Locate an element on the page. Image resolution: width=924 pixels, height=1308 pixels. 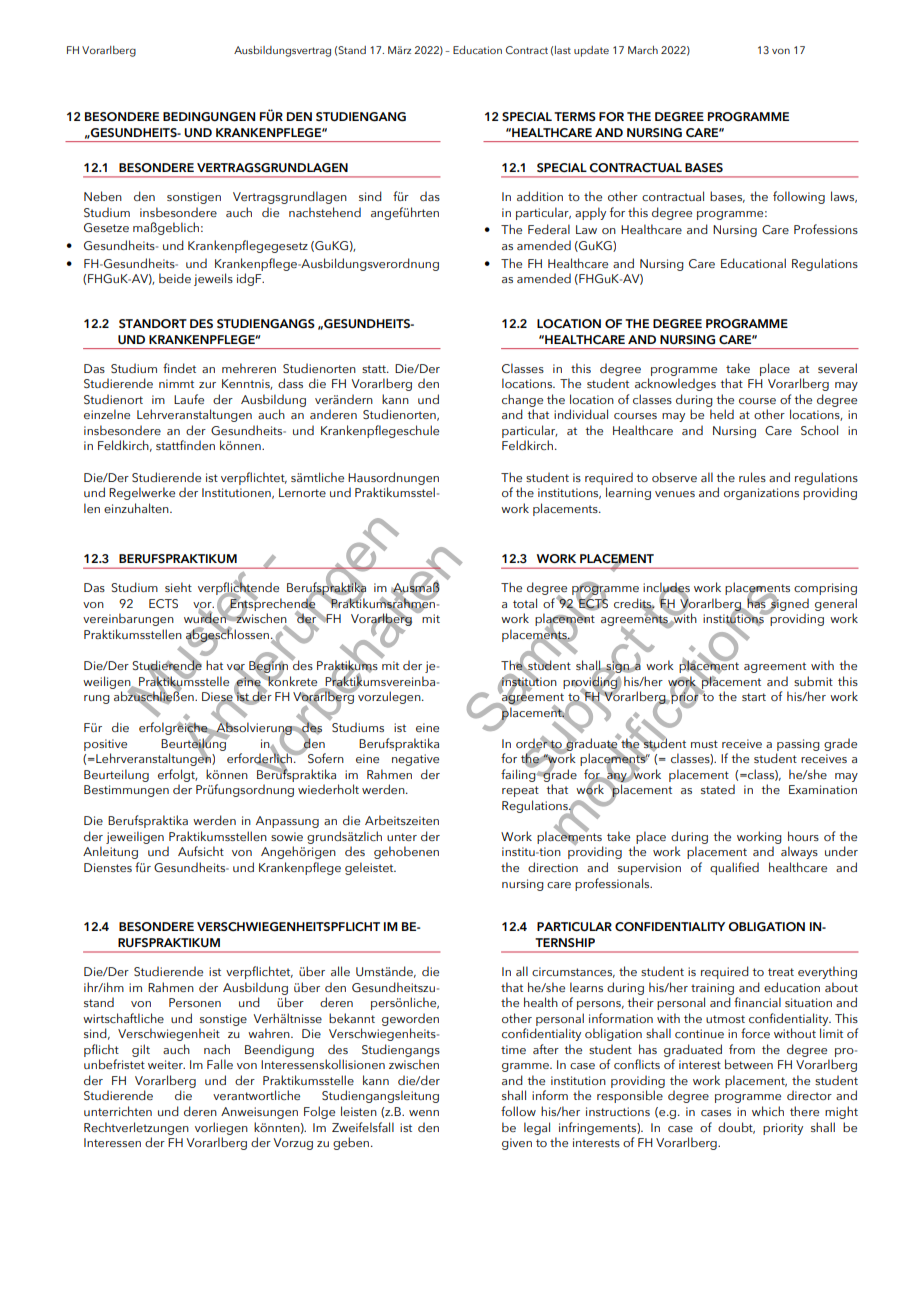
wenn is located at coordinates (424, 1113).
